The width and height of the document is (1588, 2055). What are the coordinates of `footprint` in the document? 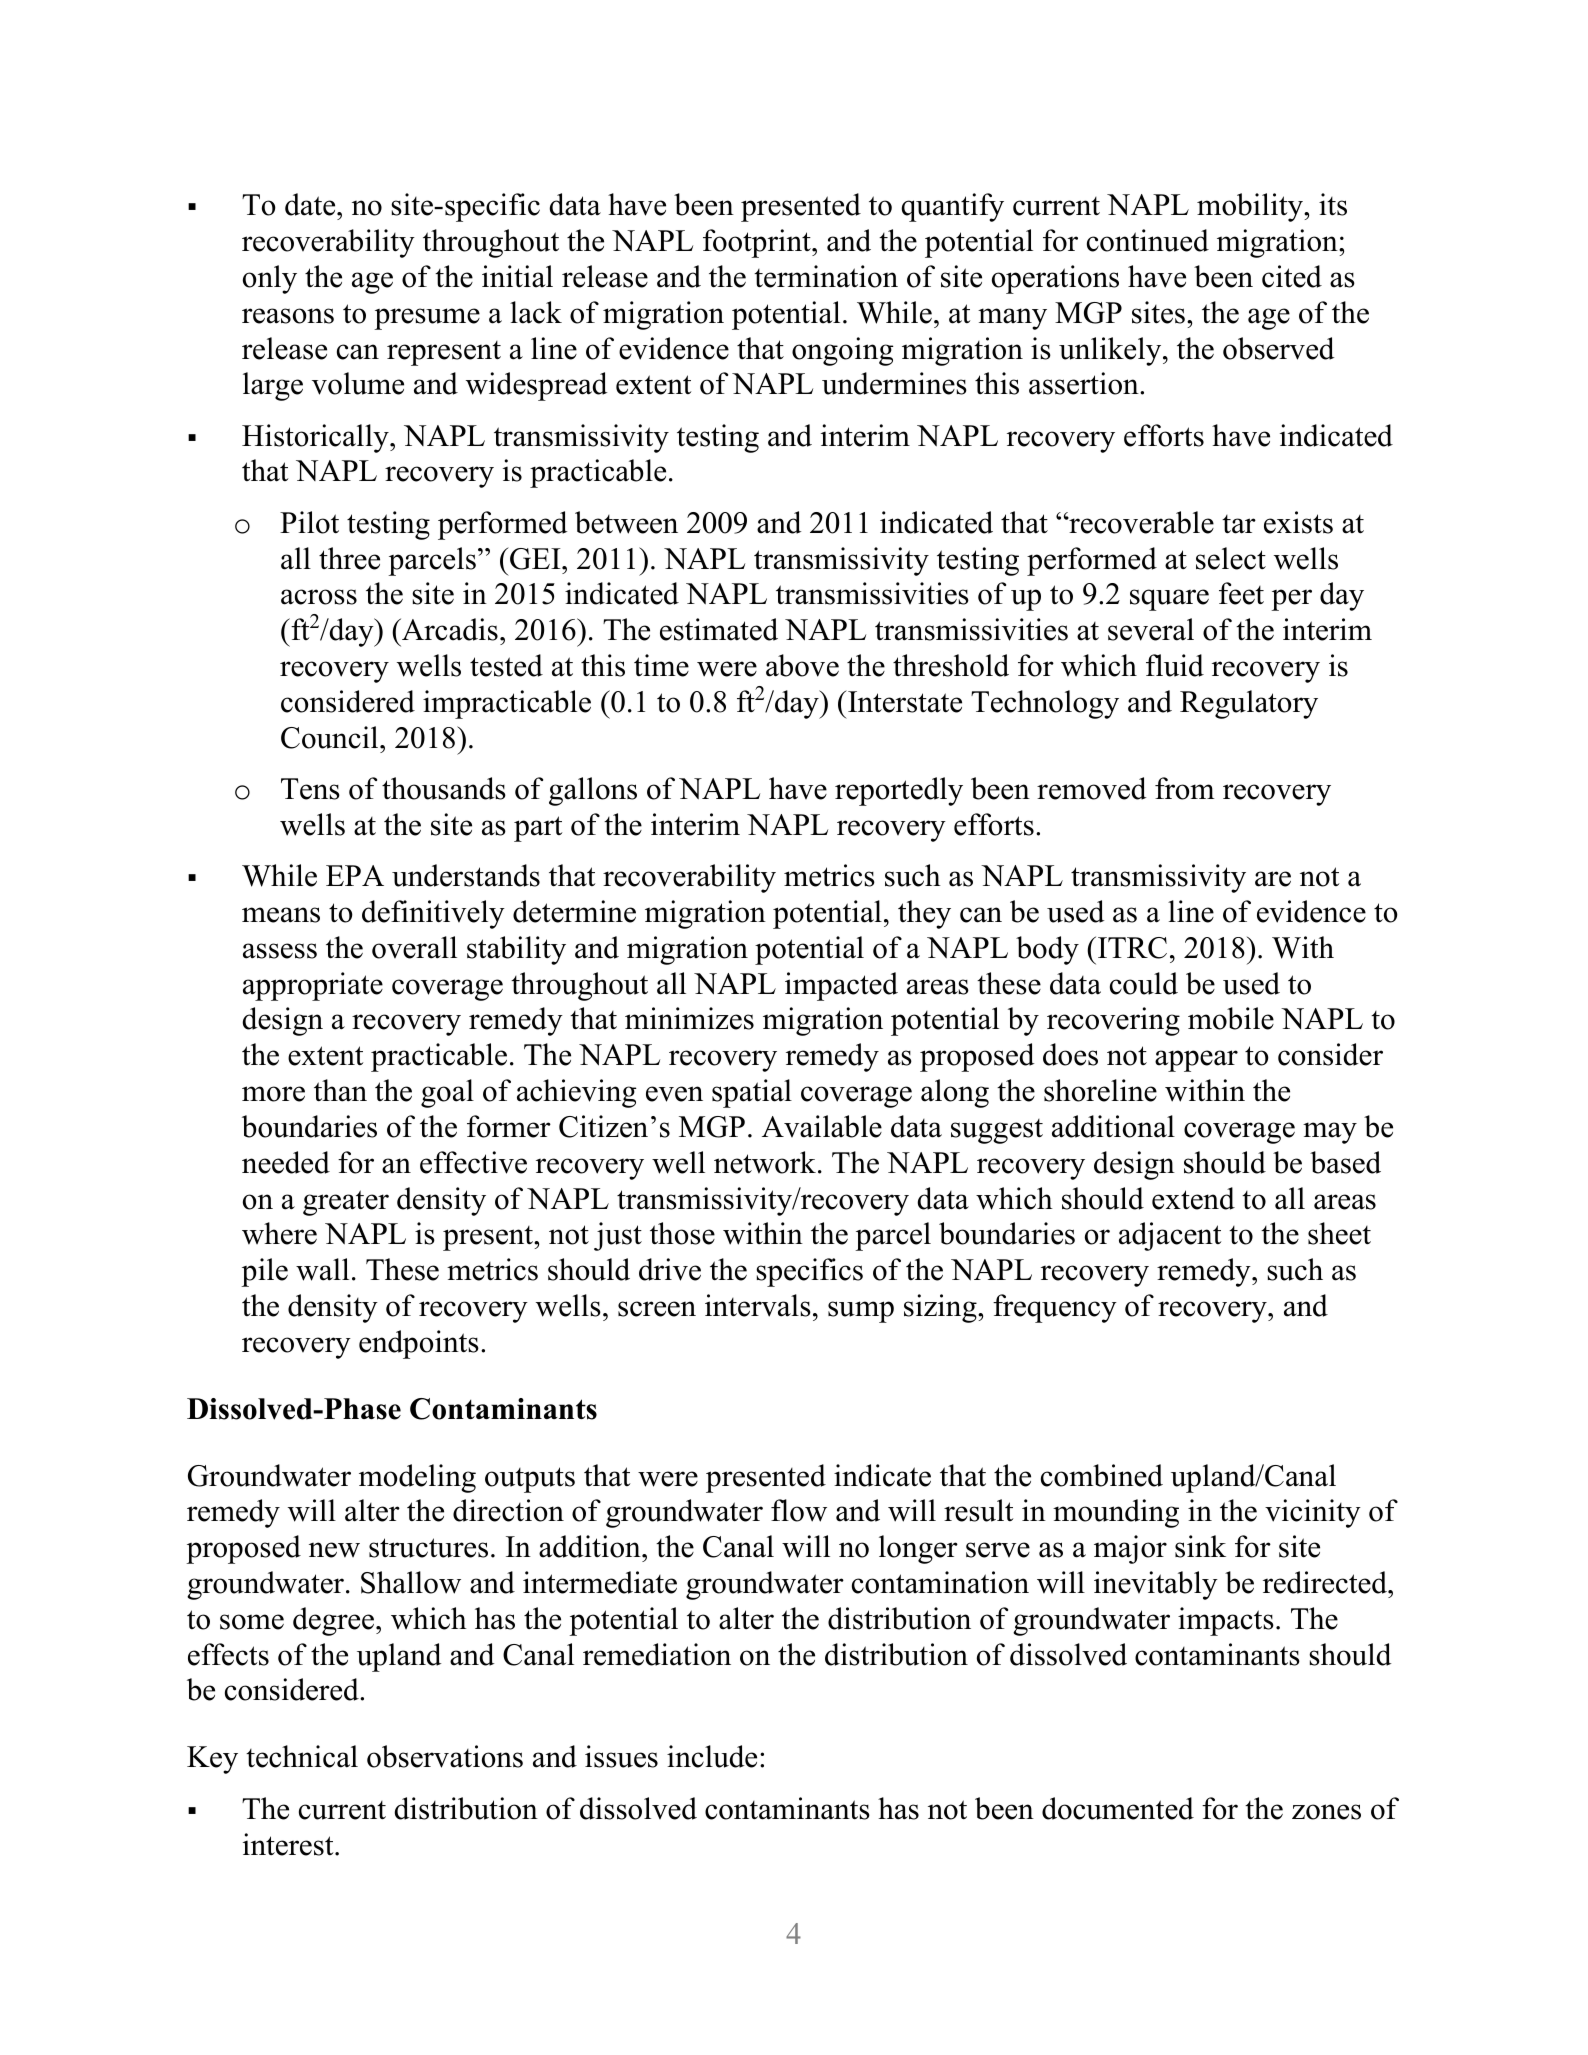 It's located at (758, 243).
